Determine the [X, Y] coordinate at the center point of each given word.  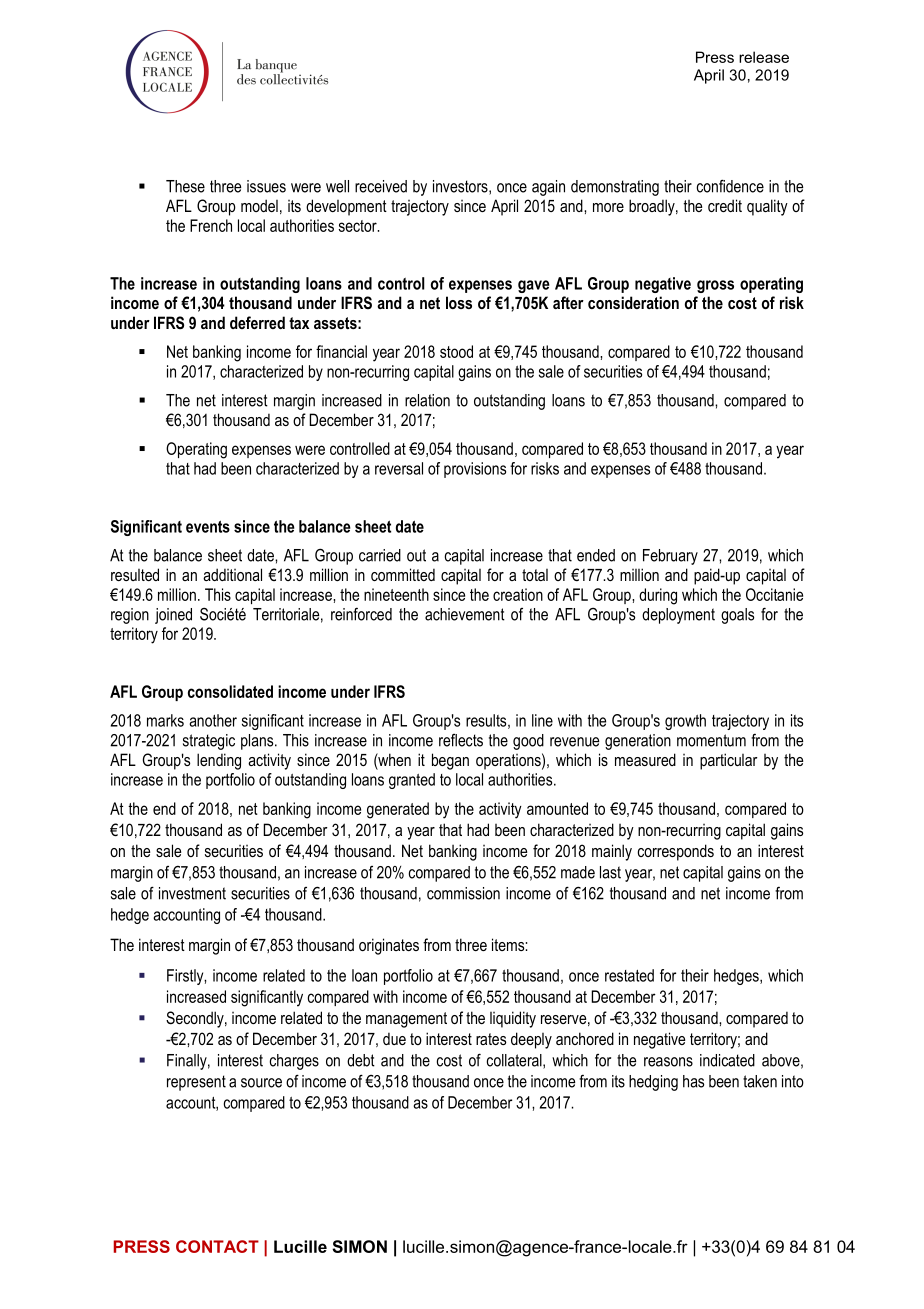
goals [737, 616]
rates [491, 1039]
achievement [465, 614]
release [764, 57]
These [185, 186]
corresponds [676, 852]
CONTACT [217, 1246]
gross [715, 286]
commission [463, 893]
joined [173, 616]
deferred [257, 322]
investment [192, 893]
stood [456, 351]
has [693, 1081]
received [381, 186]
